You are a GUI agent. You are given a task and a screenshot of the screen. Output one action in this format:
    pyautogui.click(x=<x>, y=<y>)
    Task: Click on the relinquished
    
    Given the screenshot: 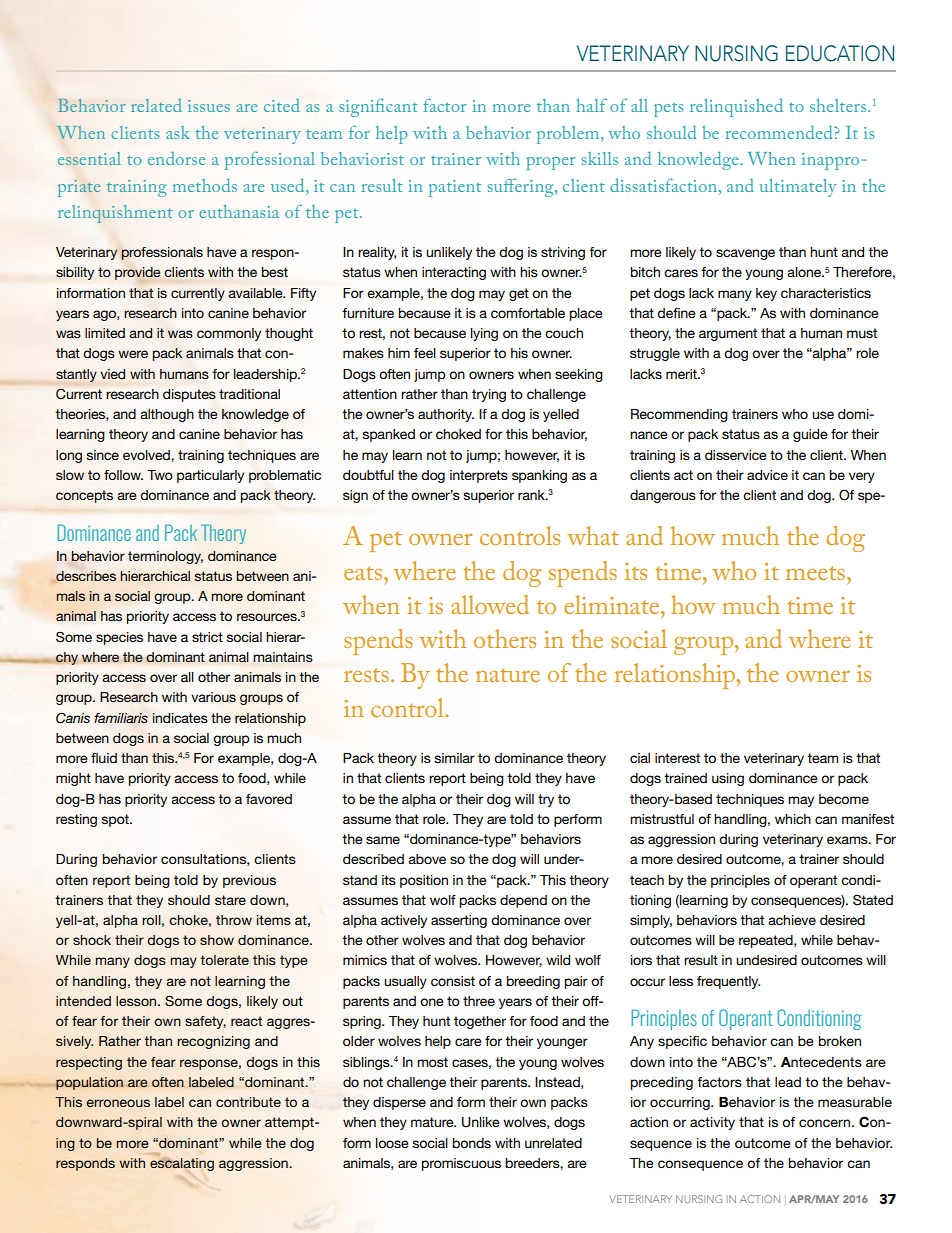 What is the action you would take?
    pyautogui.click(x=736, y=108)
